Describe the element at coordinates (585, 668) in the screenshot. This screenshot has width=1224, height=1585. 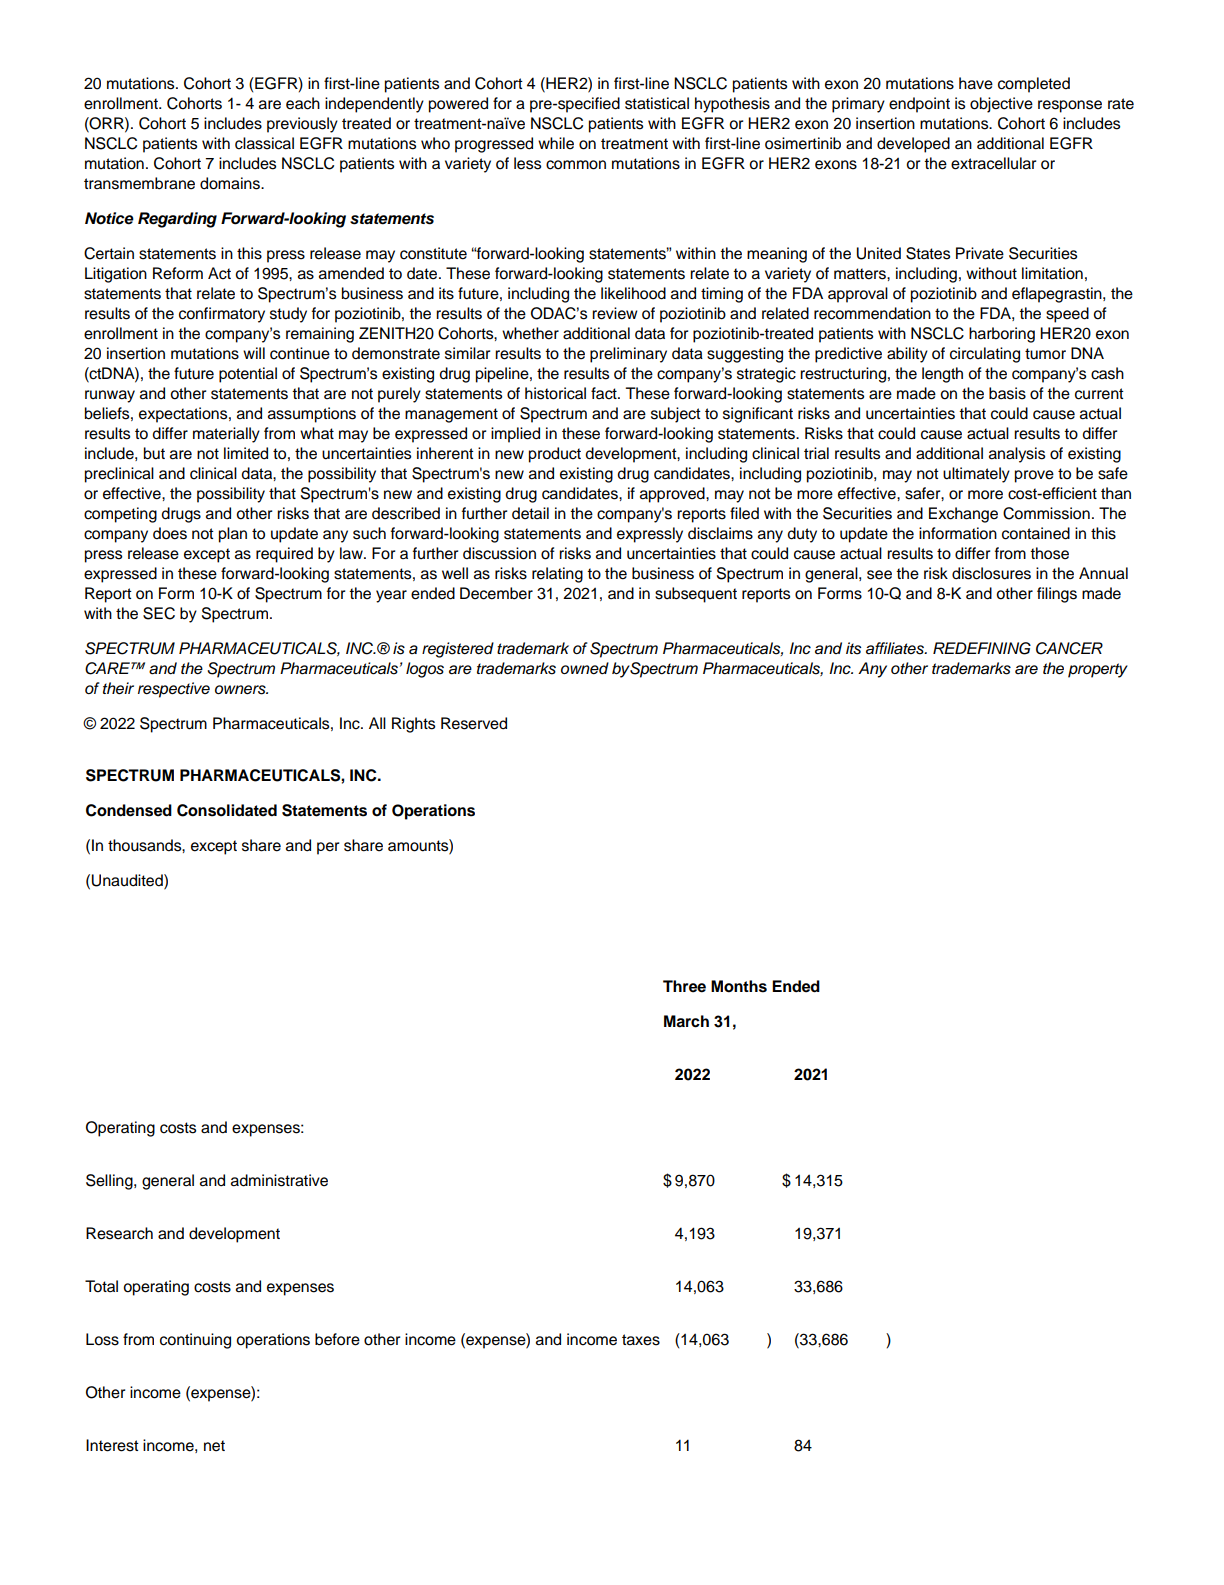
I see `owned` at that location.
